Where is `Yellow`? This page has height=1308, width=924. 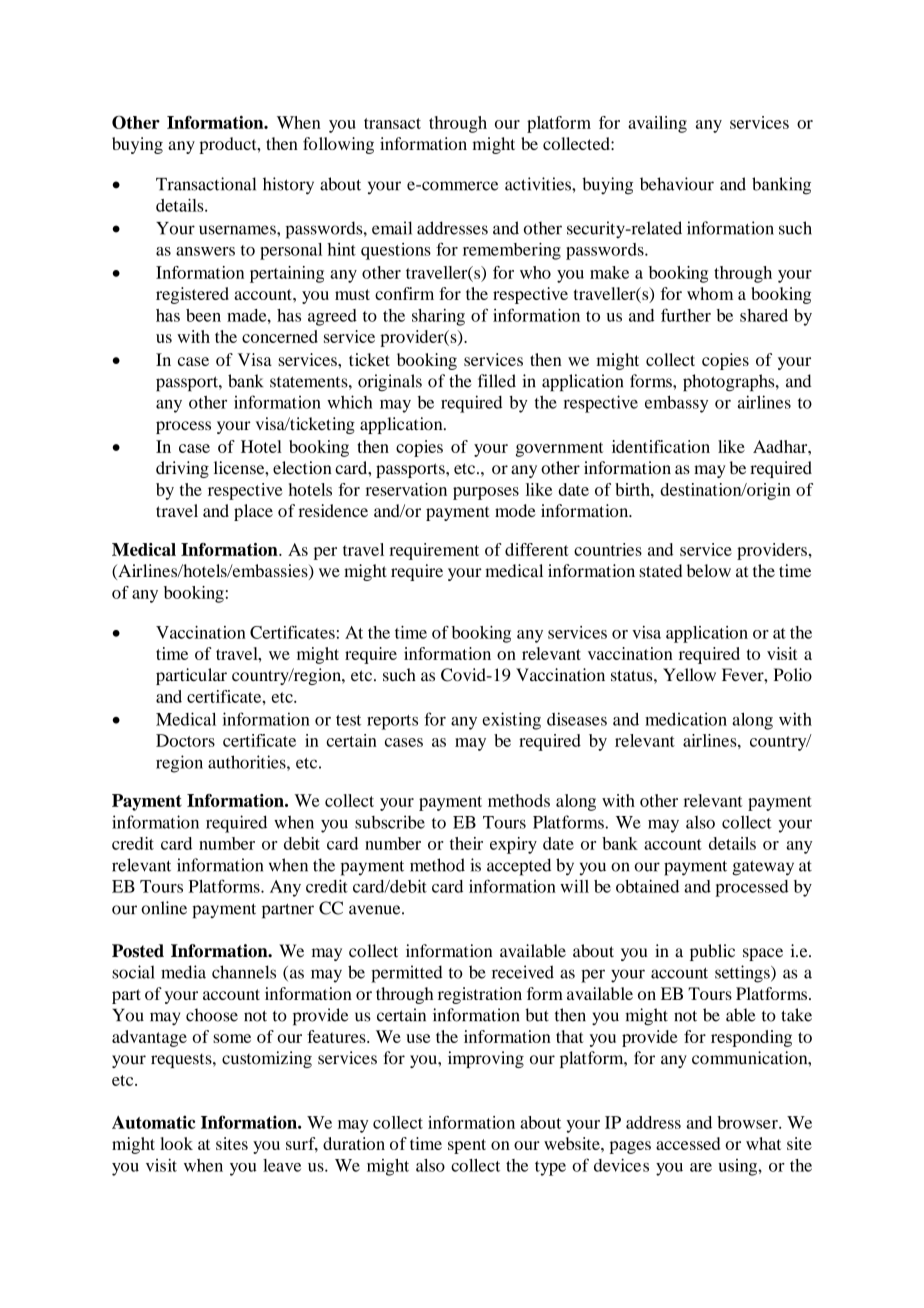 Yellow is located at coordinates (689, 675).
